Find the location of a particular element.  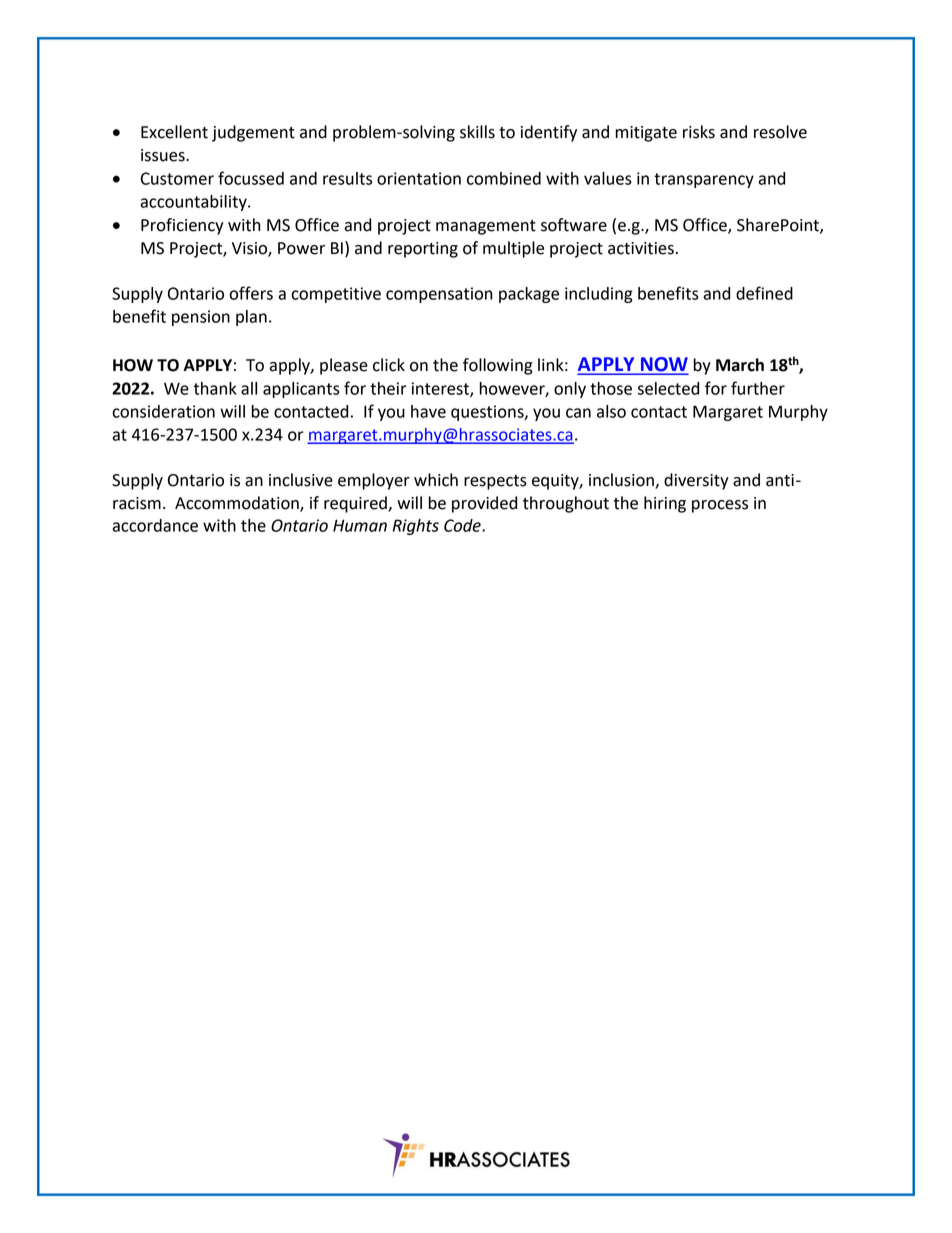

process is located at coordinates (720, 506).
